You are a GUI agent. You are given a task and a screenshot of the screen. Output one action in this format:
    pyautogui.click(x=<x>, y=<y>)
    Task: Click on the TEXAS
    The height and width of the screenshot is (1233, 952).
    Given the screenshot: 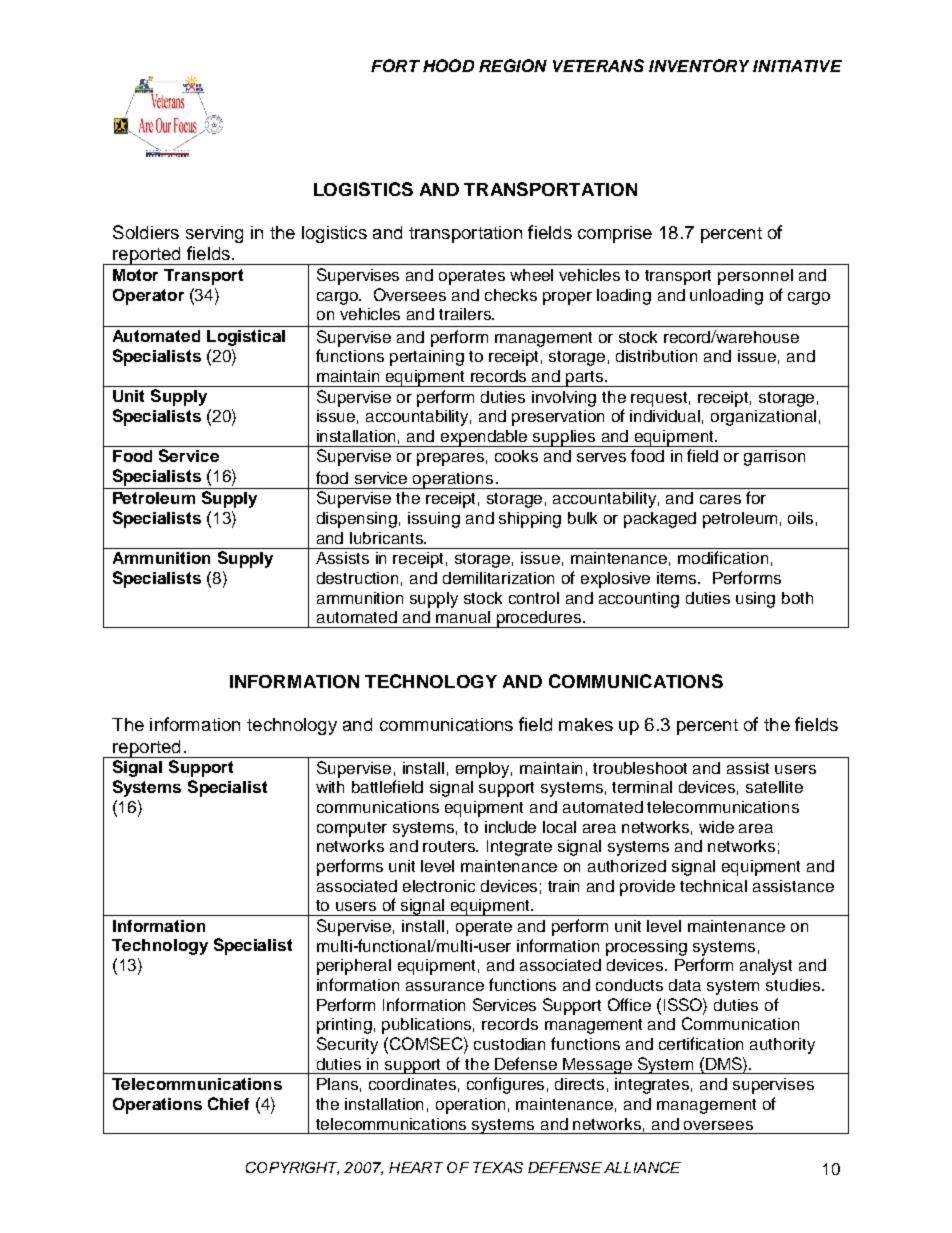 What is the action you would take?
    pyautogui.click(x=498, y=1167)
